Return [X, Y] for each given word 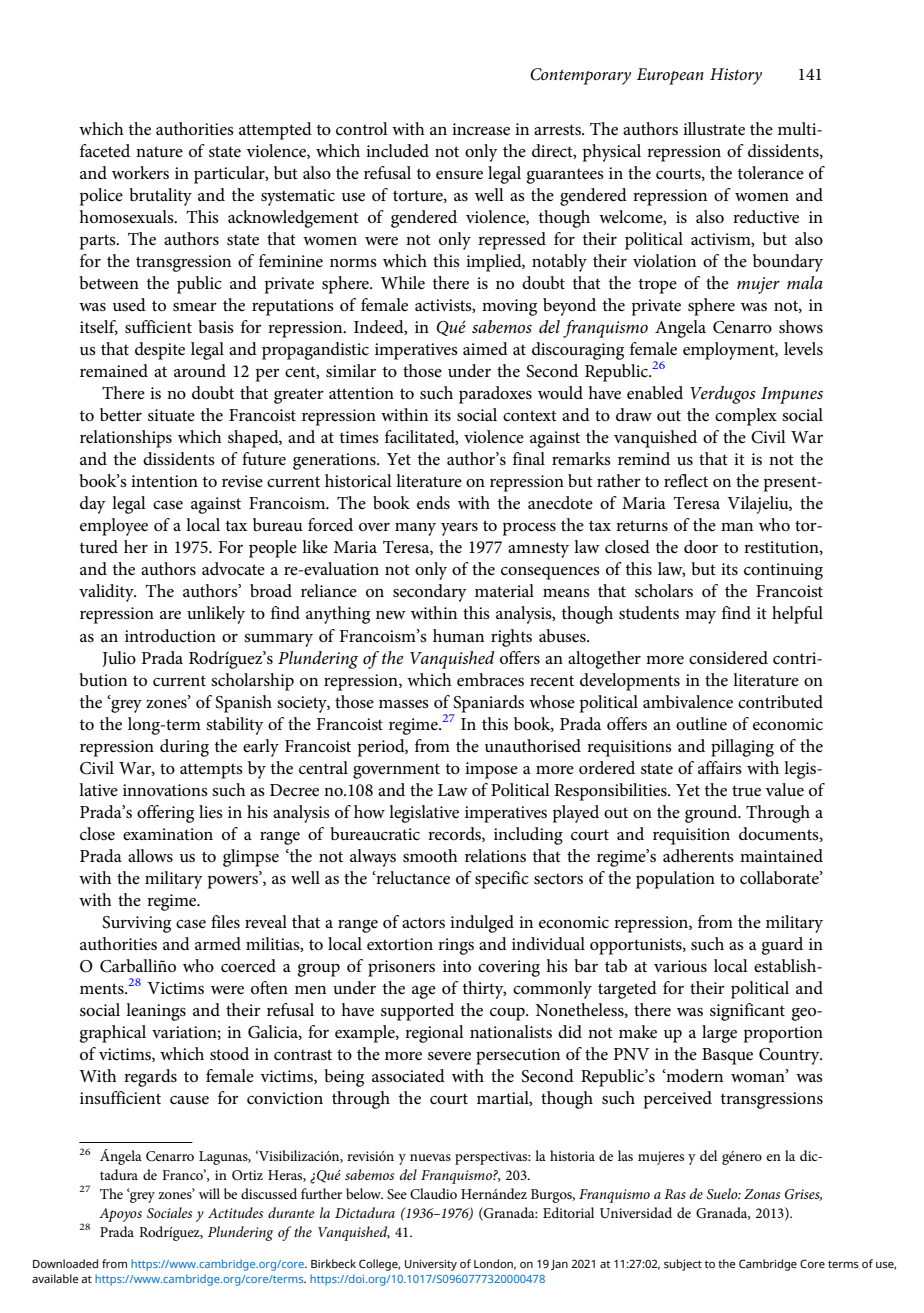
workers [140, 173]
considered [728, 657]
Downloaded [65, 1263]
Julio [119, 659]
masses [404, 704]
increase [481, 129]
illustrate [714, 128]
